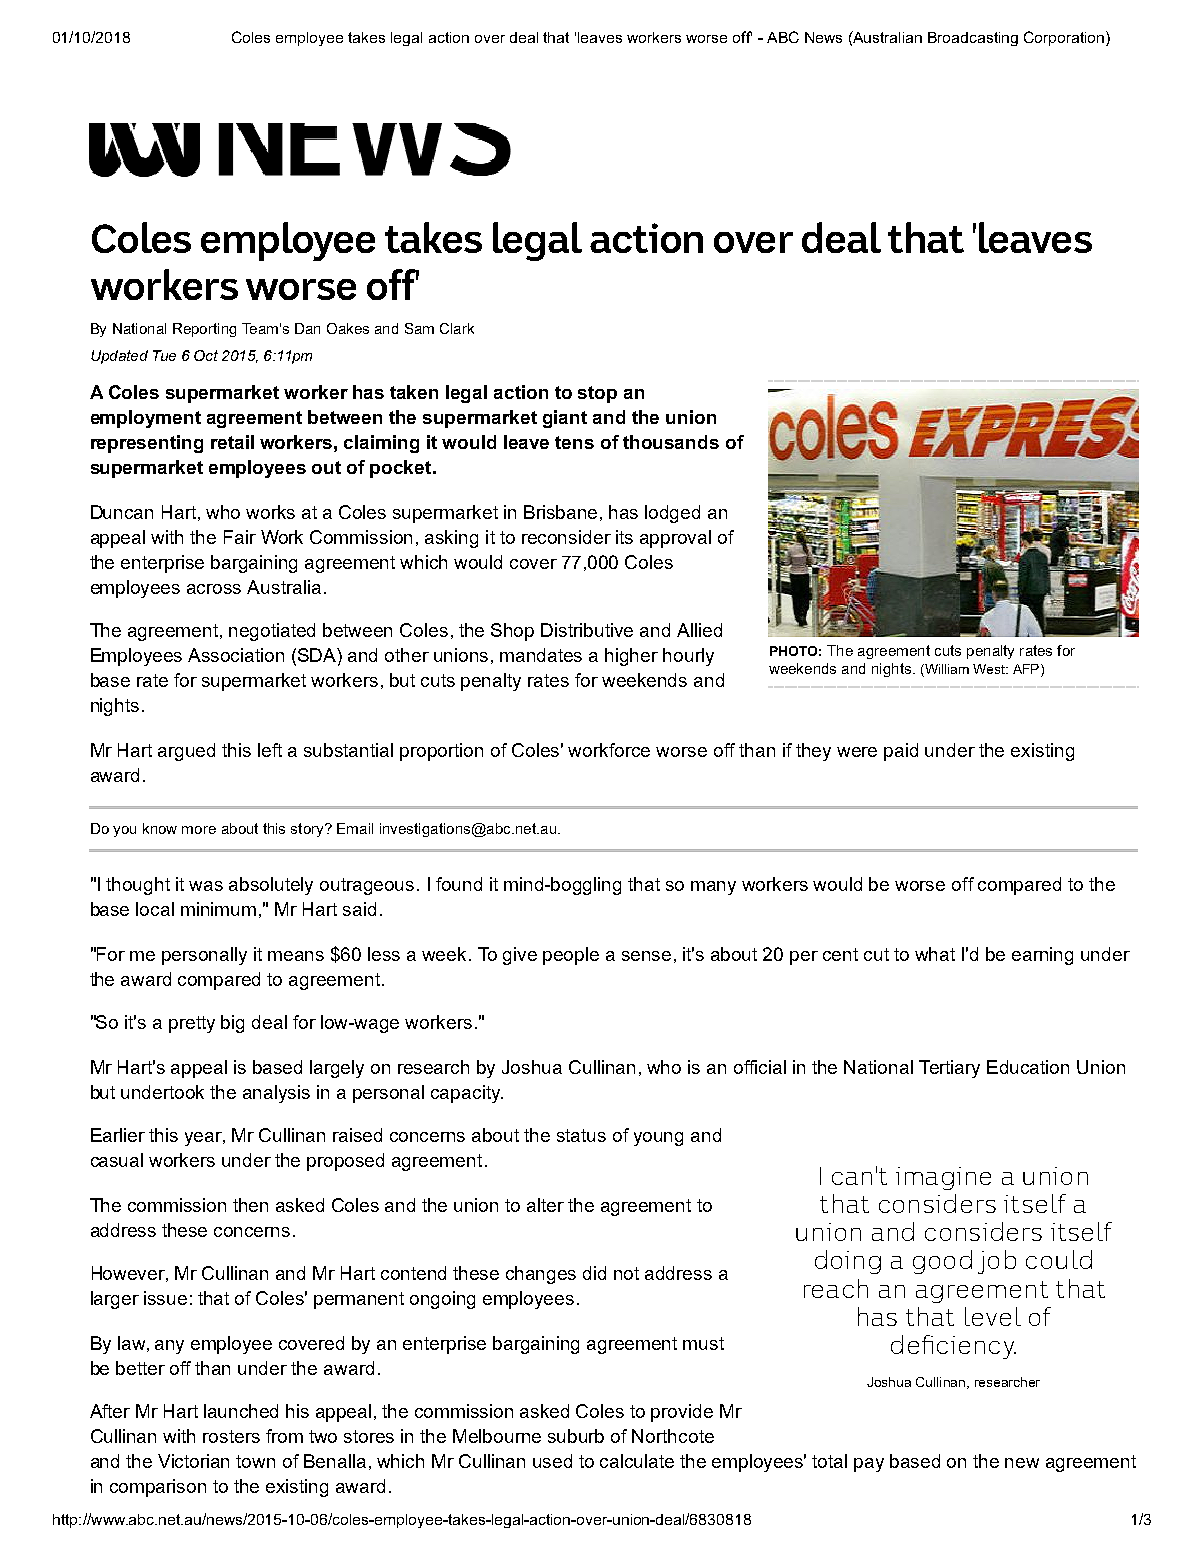 This document has height=1558, width=1204. I want to click on Broadcasting, so click(973, 39).
